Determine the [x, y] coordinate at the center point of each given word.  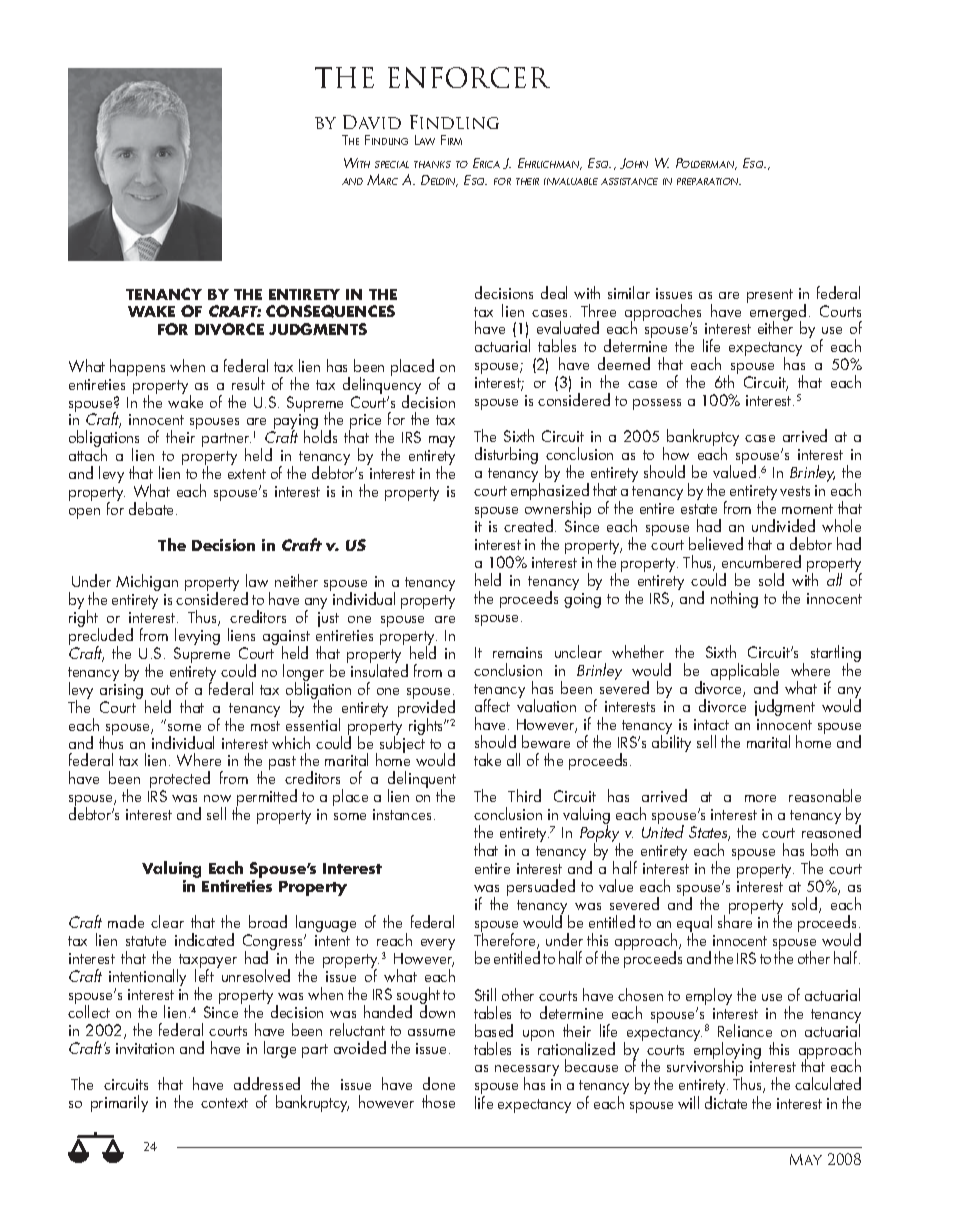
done [439, 1083]
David [372, 122]
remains [517, 652]
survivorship [705, 1068]
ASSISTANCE [629, 181]
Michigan [147, 582]
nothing [734, 599]
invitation [145, 1048]
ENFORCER [469, 77]
